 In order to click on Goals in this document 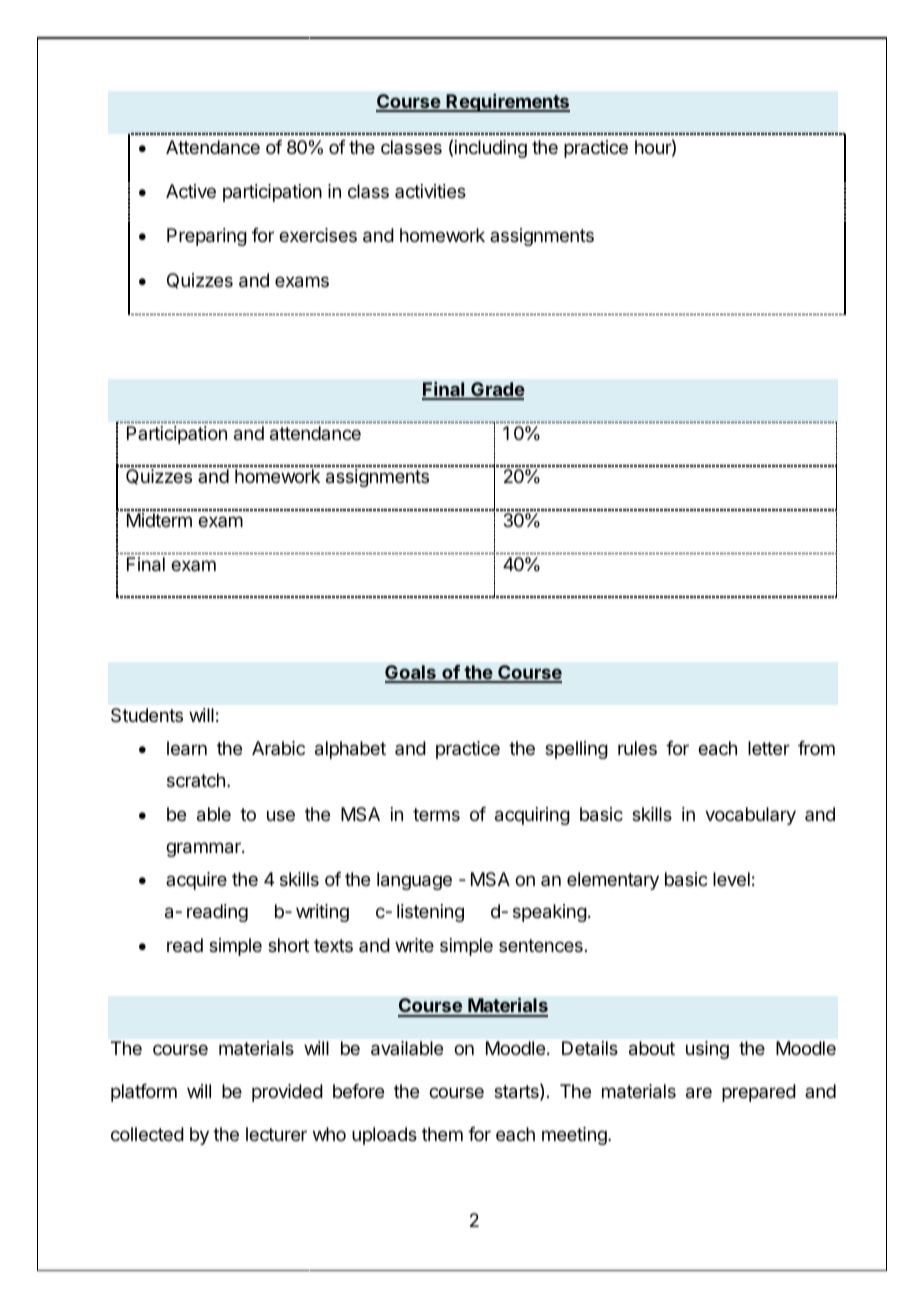, I will do `click(411, 673)`.
